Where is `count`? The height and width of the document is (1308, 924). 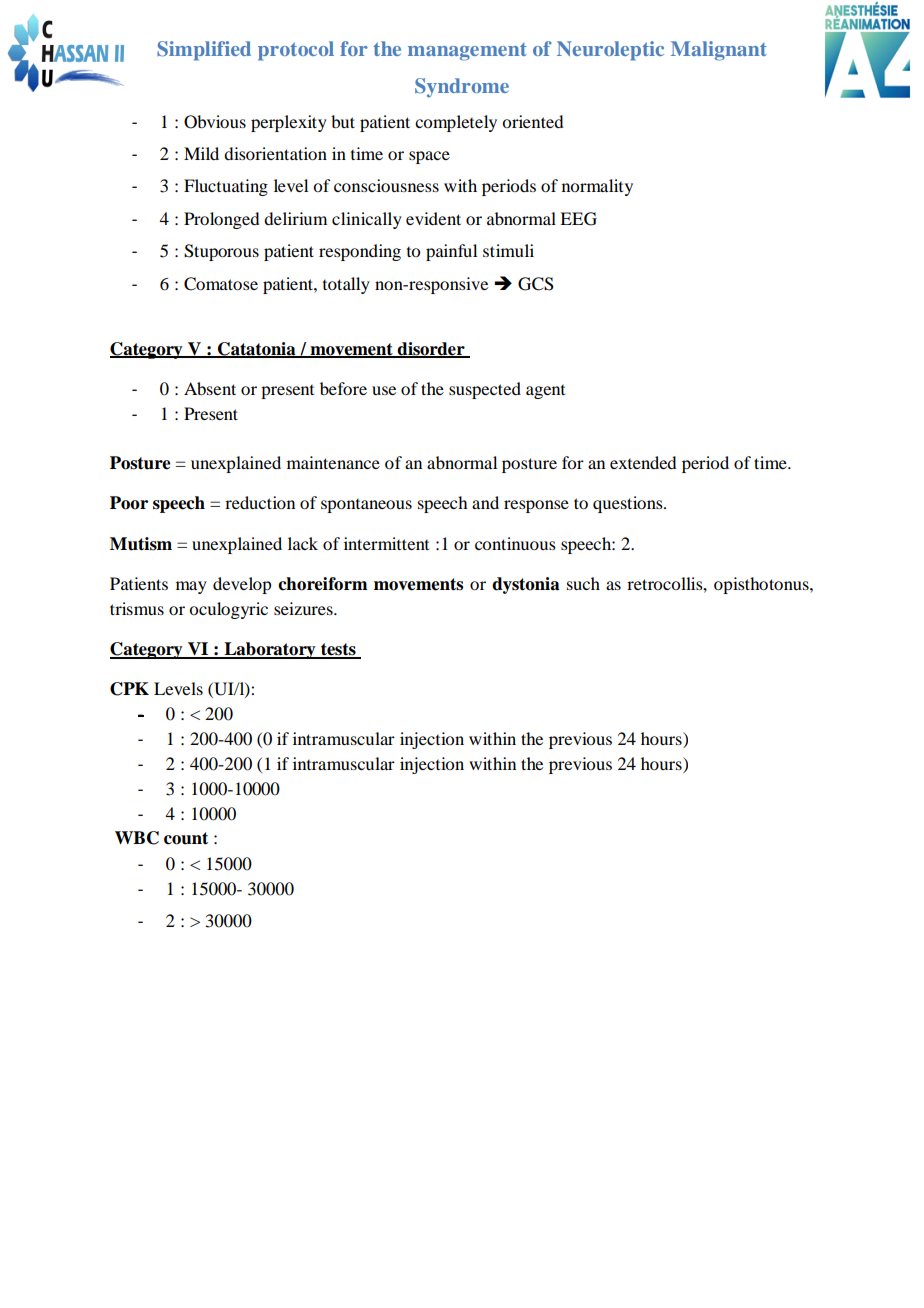 count is located at coordinates (186, 838).
